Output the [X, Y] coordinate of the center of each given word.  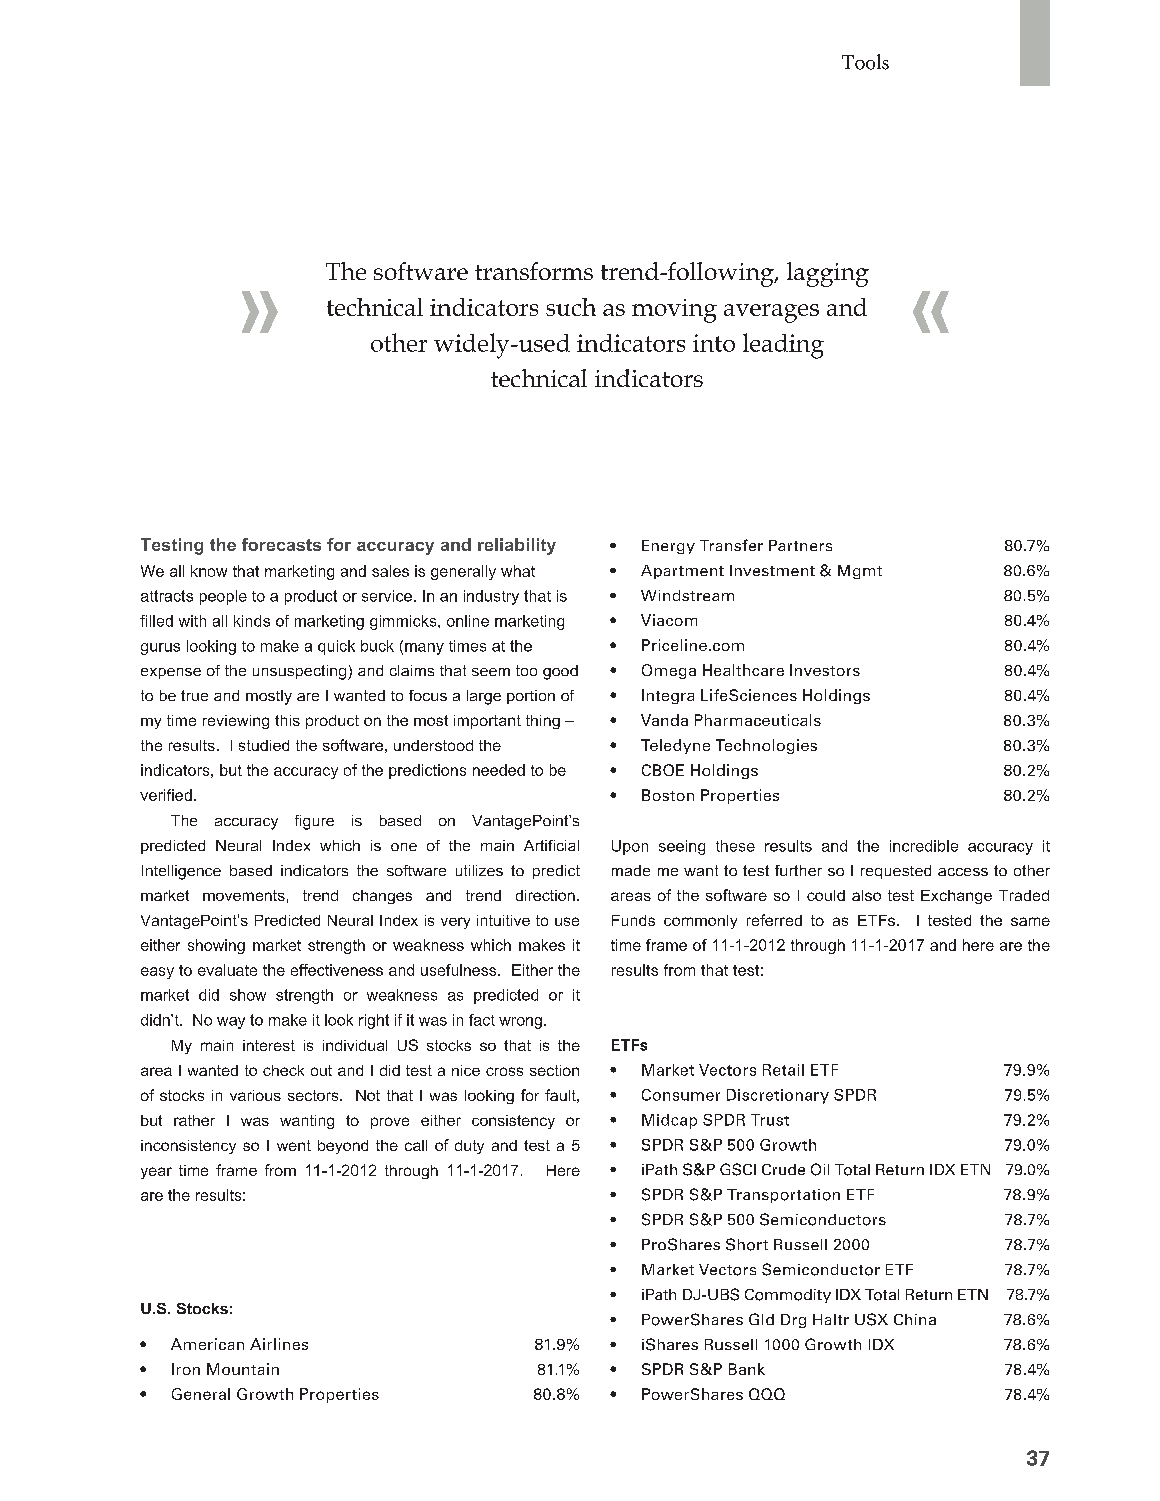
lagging [828, 274]
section [554, 1070]
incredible [924, 846]
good [560, 672]
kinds [252, 621]
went [294, 1145]
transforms [534, 271]
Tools [865, 62]
